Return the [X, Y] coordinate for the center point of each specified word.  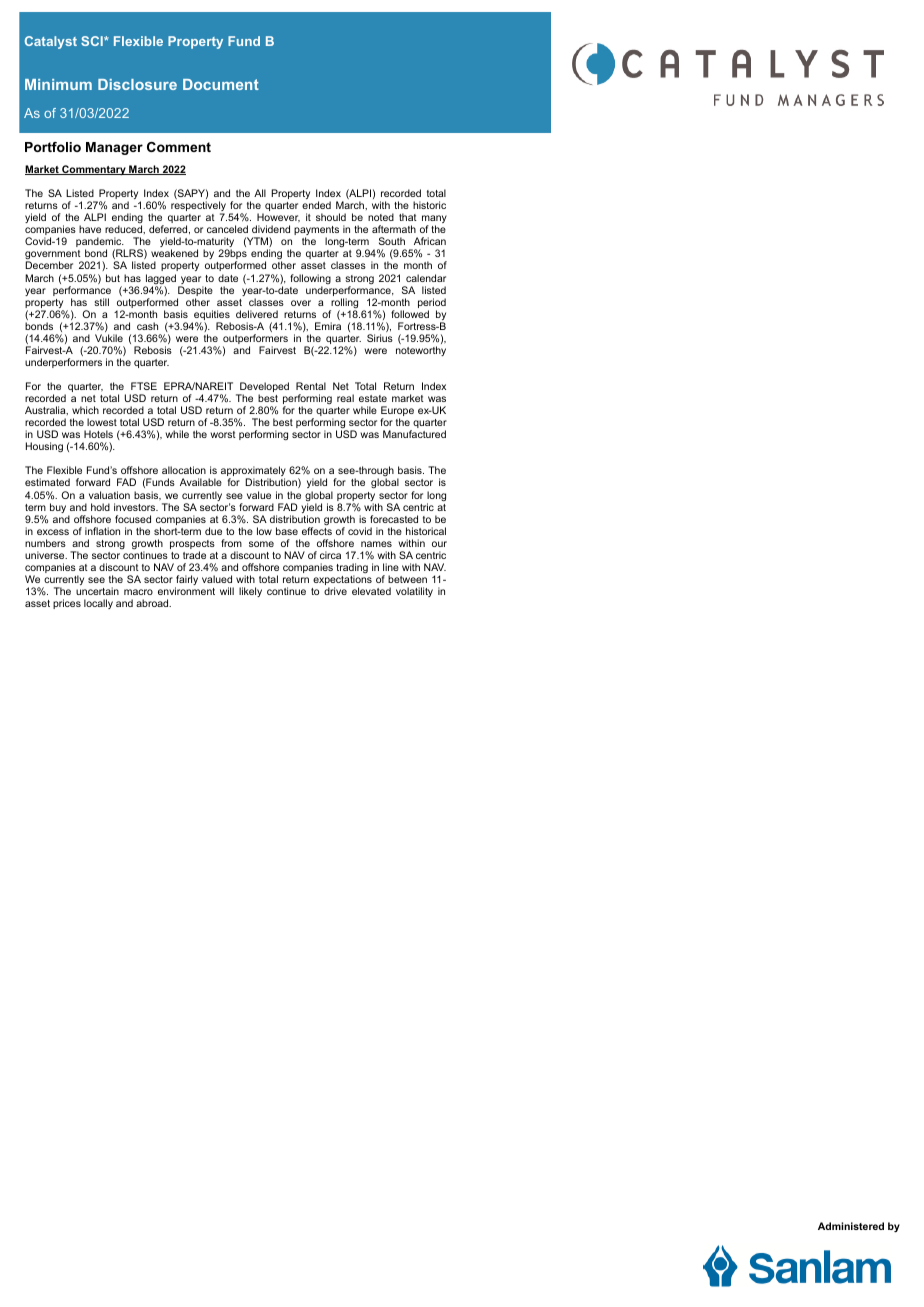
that [408, 217]
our [439, 544]
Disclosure [137, 84]
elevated [371, 591]
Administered [851, 1226]
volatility [414, 592]
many [434, 220]
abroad [153, 603]
